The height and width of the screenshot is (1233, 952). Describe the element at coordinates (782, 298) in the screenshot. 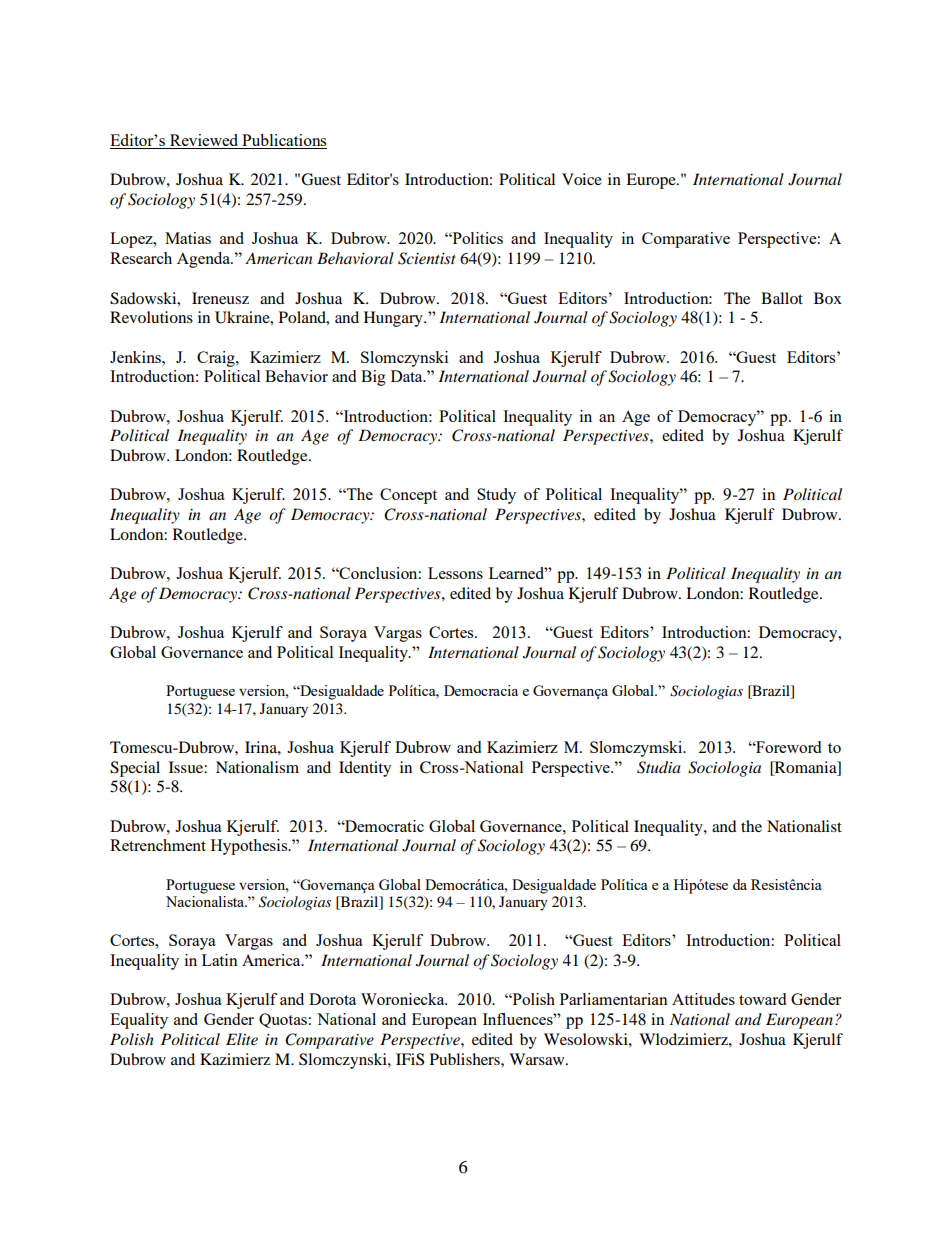

I see `Ballot` at that location.
